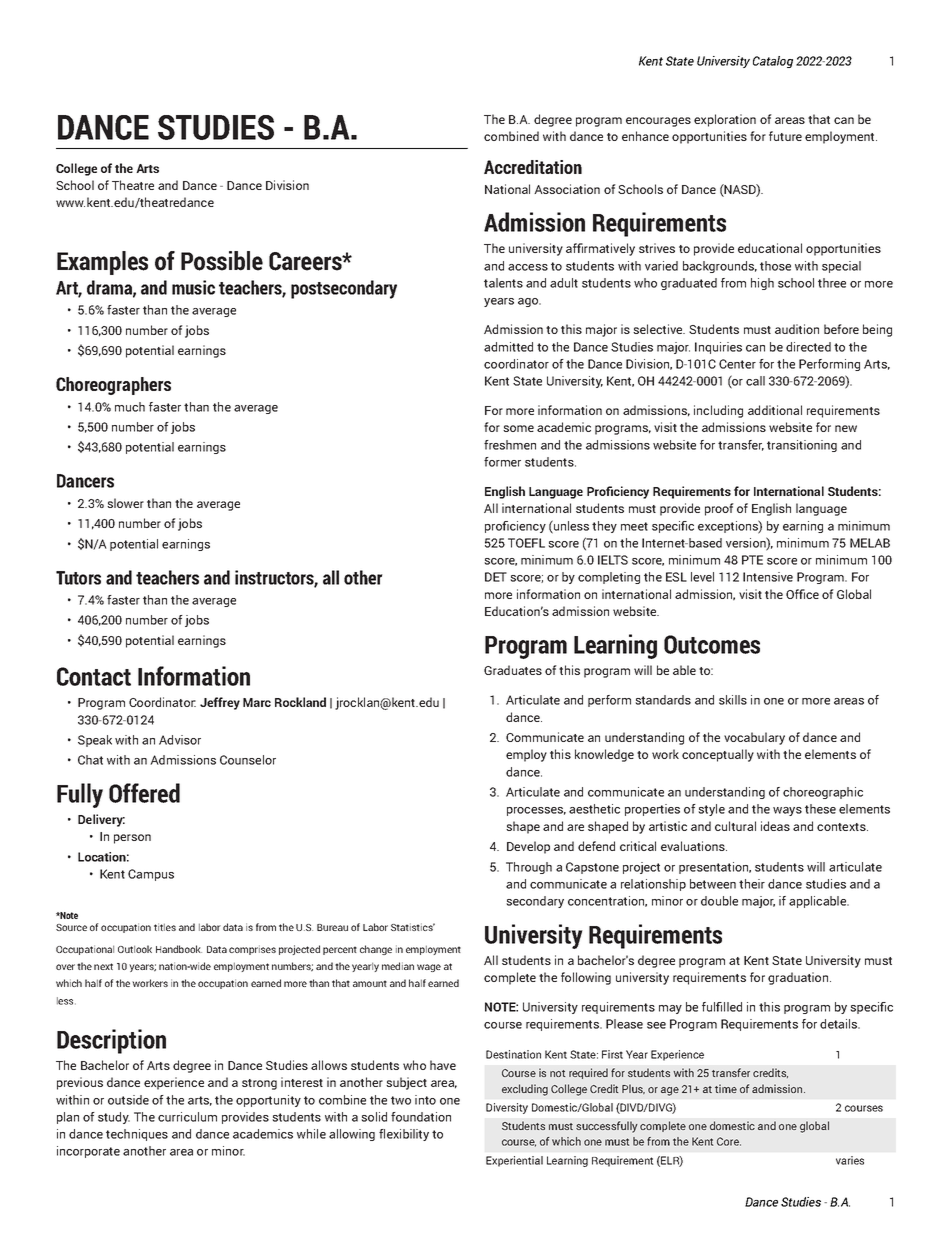 The width and height of the screenshot is (952, 1233). What do you see at coordinates (567, 189) in the screenshot?
I see `Association` at bounding box center [567, 189].
